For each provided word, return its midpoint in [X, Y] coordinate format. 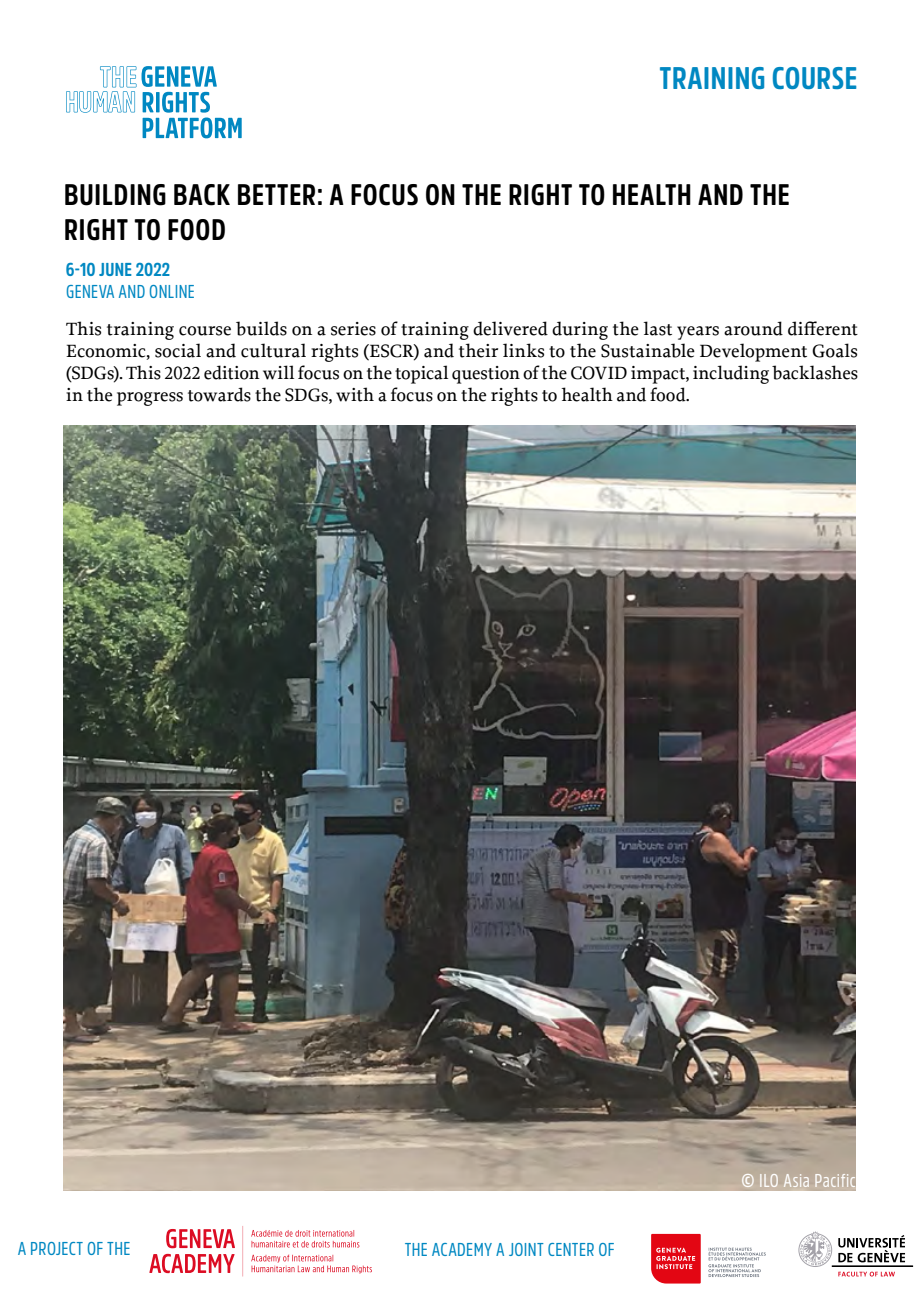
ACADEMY [462, 1249]
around [753, 328]
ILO [769, 1180]
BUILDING [115, 195]
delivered [510, 328]
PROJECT [57, 1248]
